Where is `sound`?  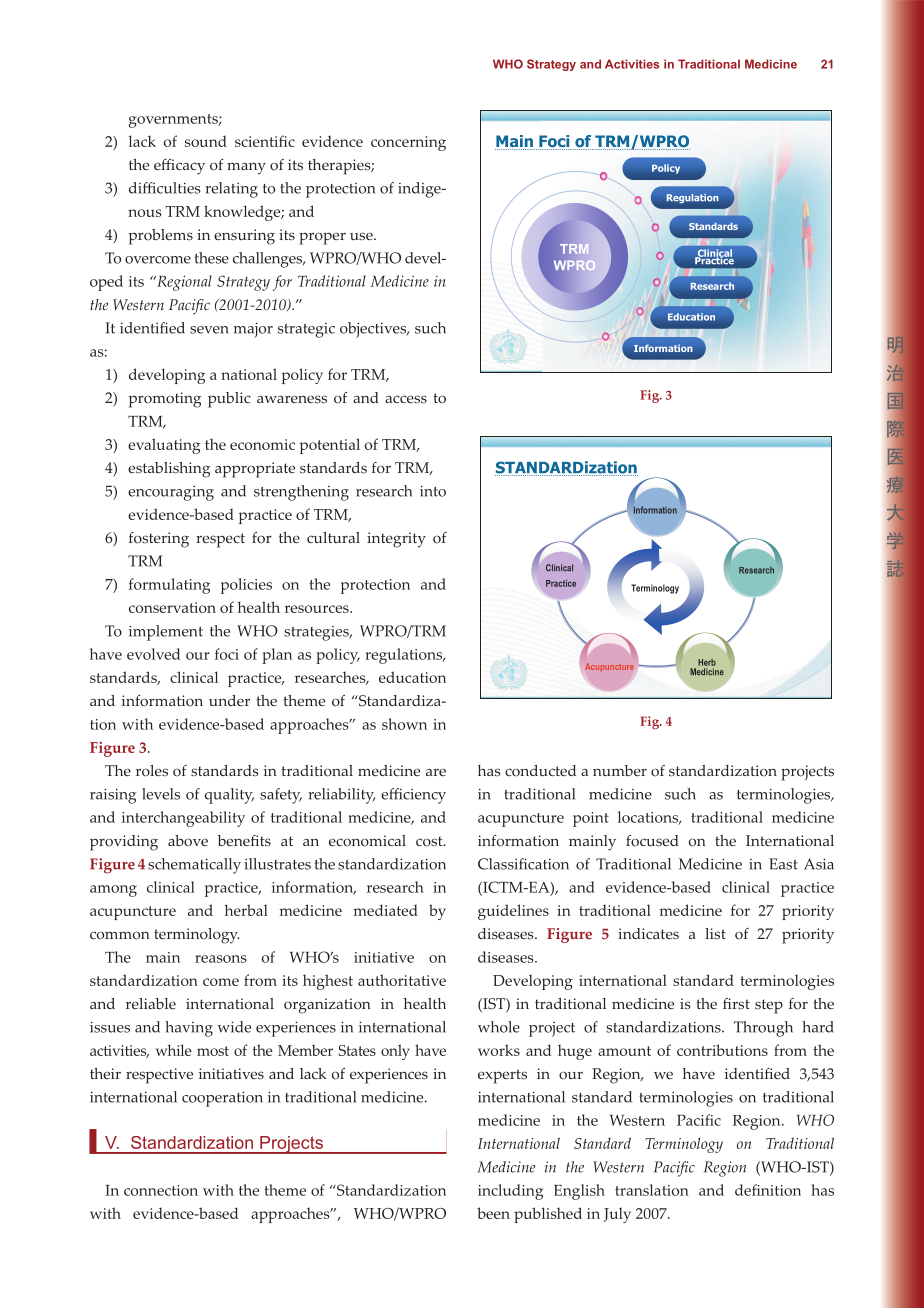
sound is located at coordinates (206, 141).
